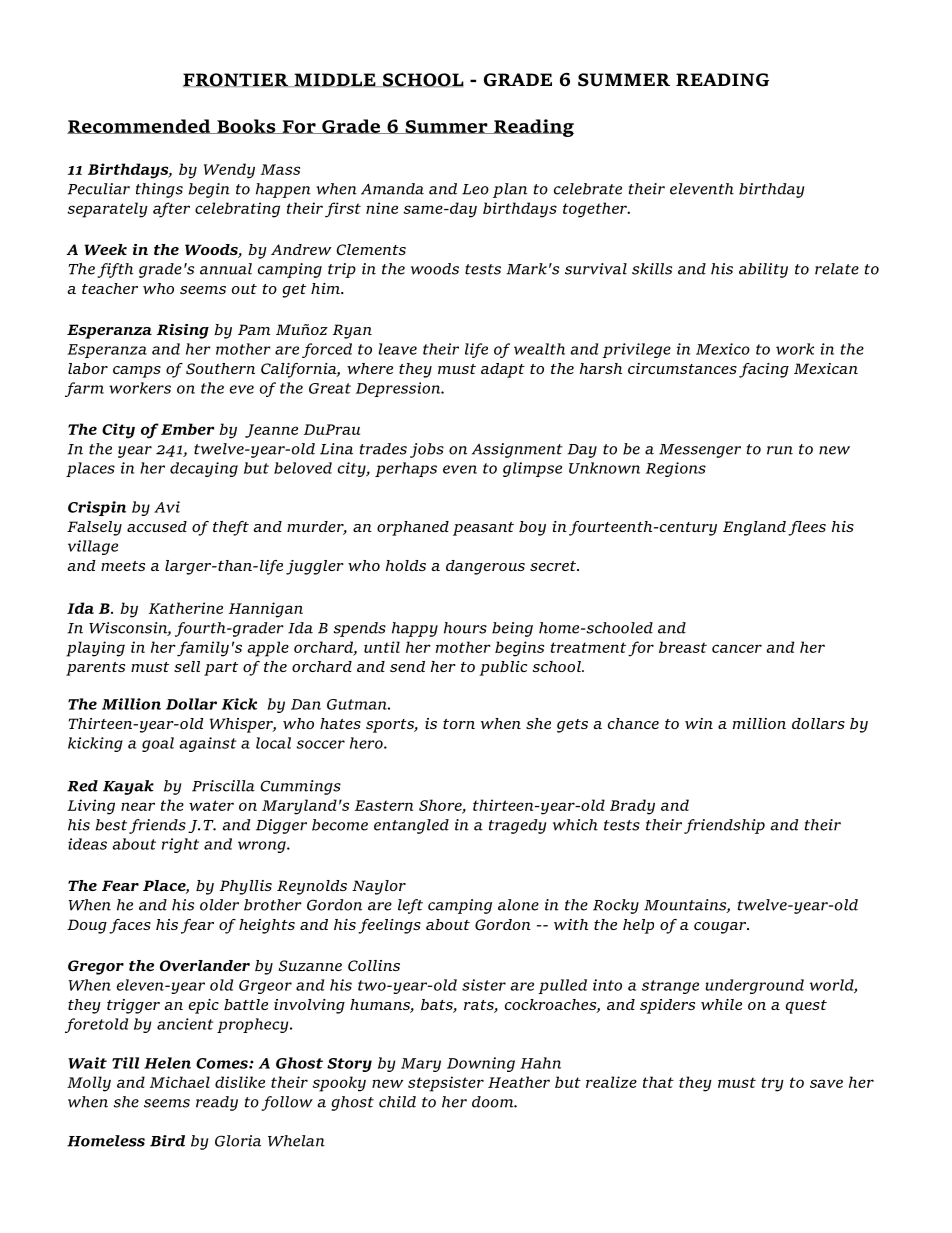  I want to click on Recommended, so click(140, 126).
